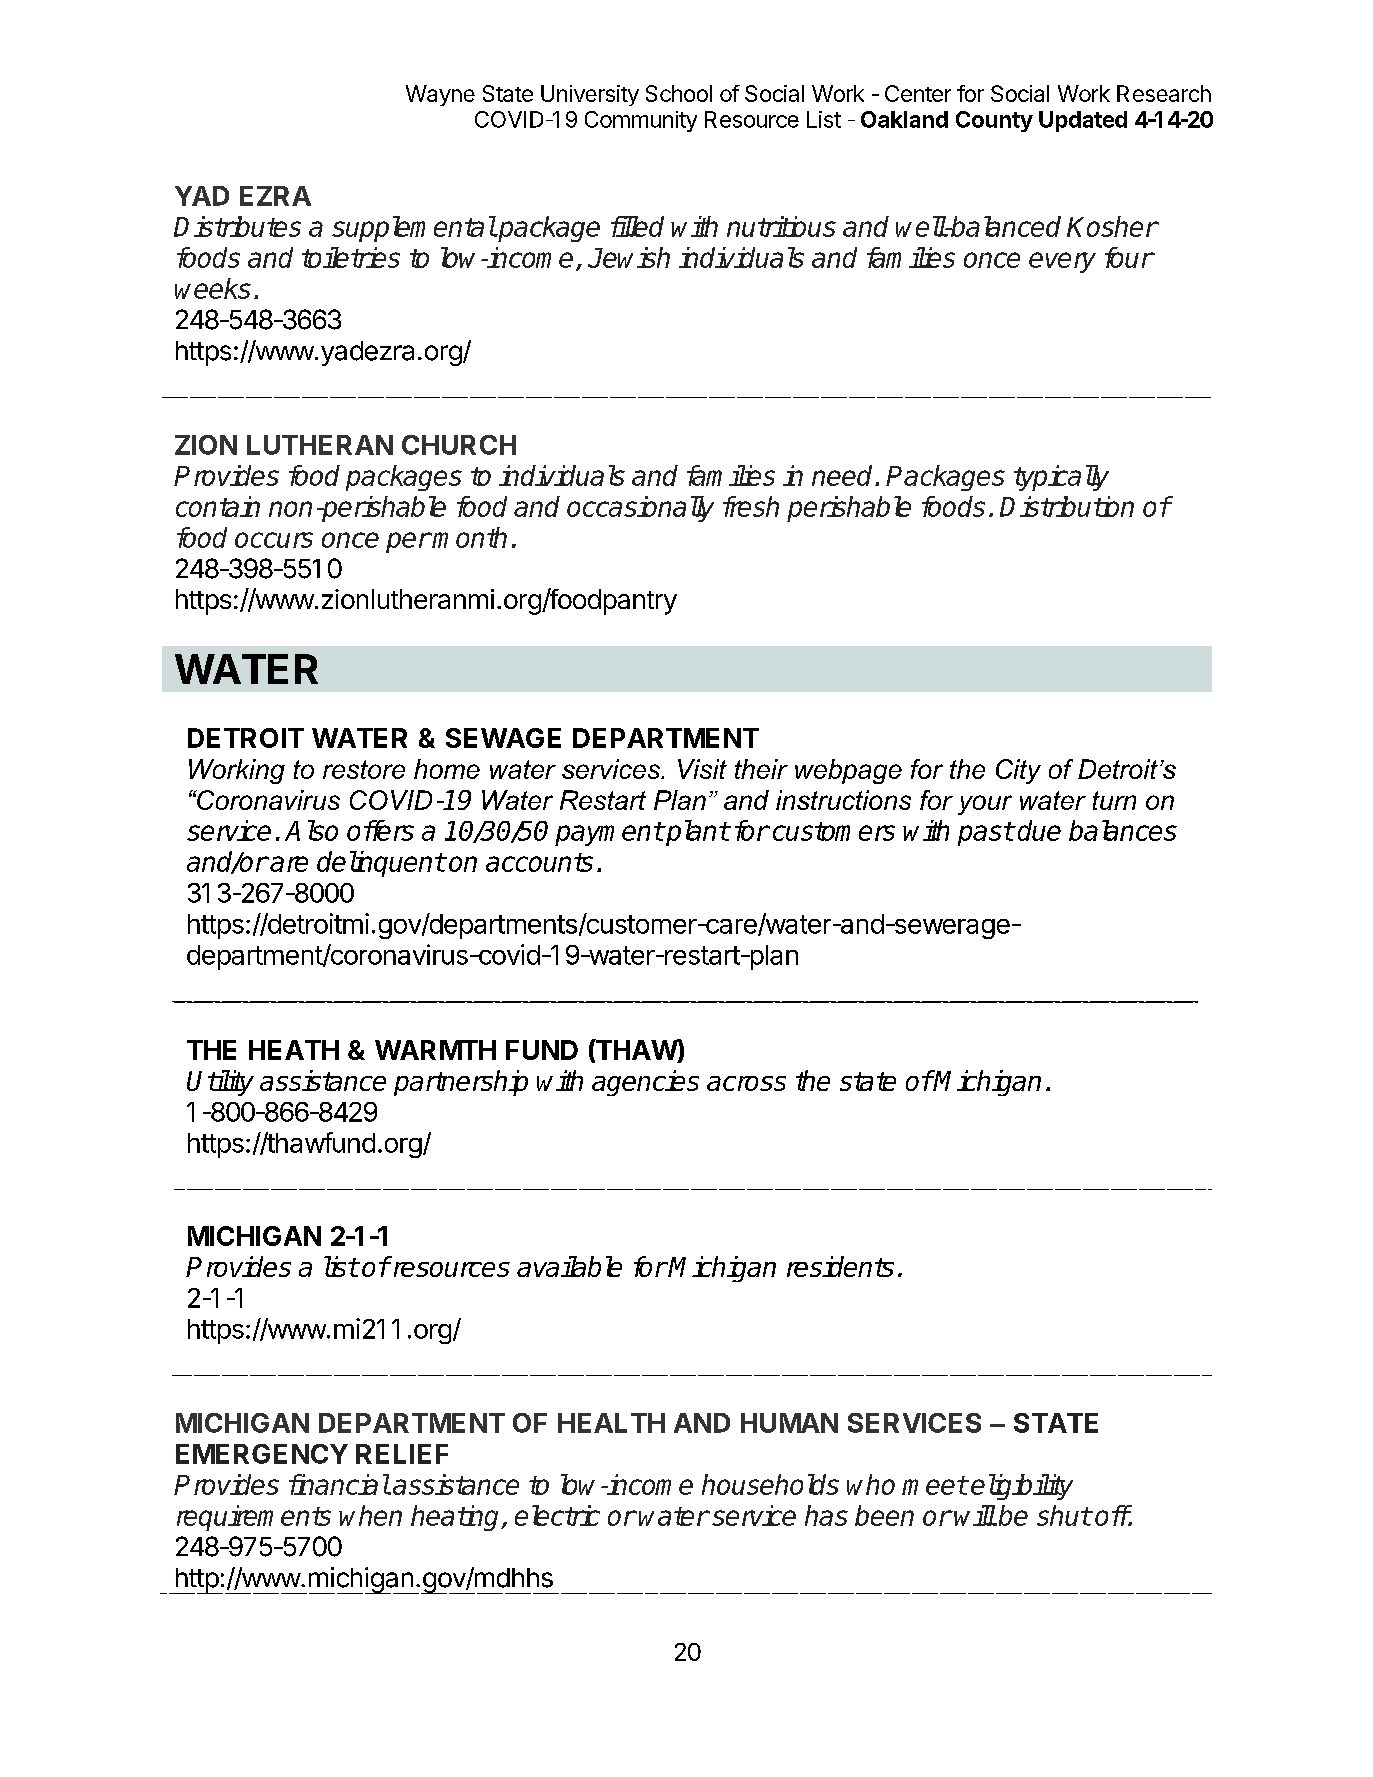 The width and height of the screenshot is (1373, 1777). I want to click on due, so click(1039, 830).
